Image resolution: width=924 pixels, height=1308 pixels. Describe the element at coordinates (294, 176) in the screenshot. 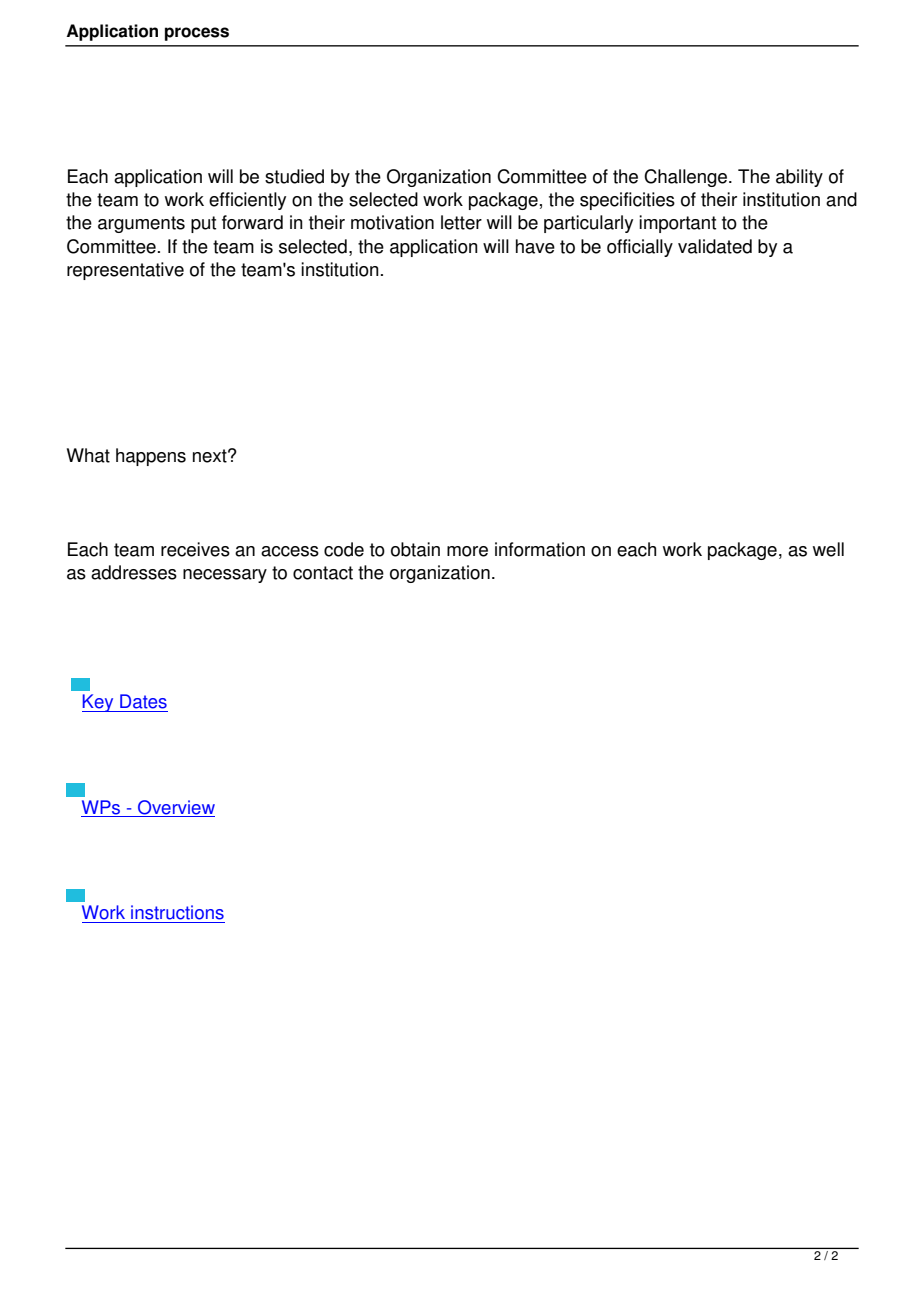

I see `studied` at that location.
